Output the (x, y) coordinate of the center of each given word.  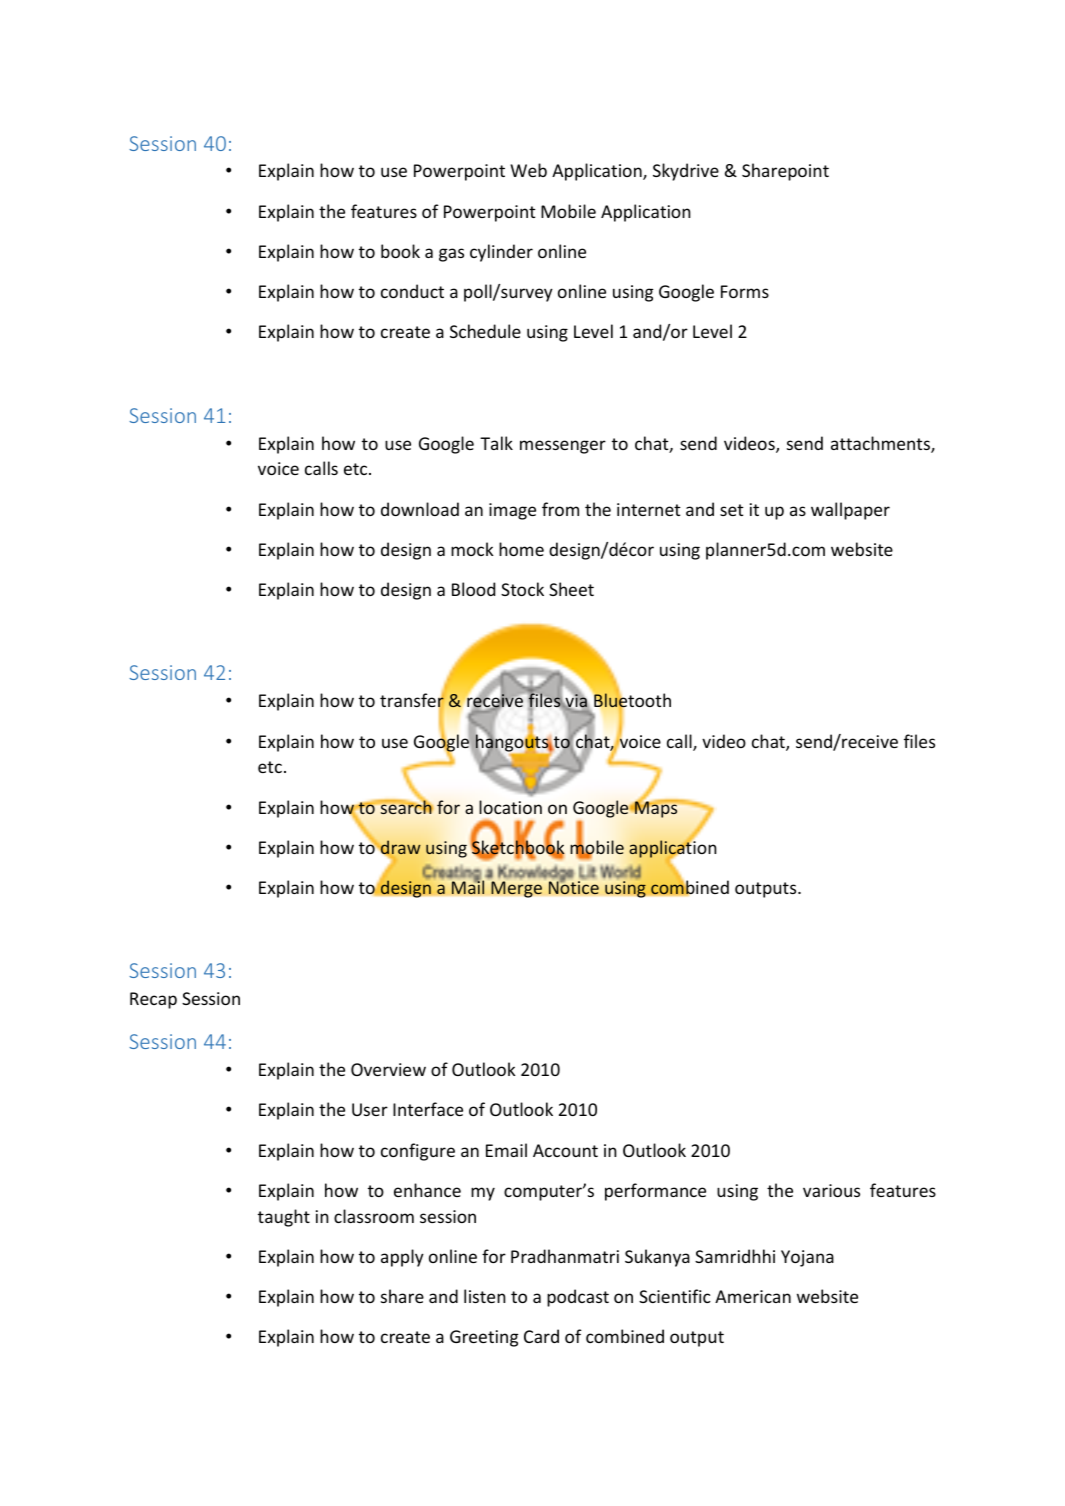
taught (284, 1218)
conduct (412, 291)
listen (485, 1296)
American (753, 1296)
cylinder (501, 253)
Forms (745, 291)
